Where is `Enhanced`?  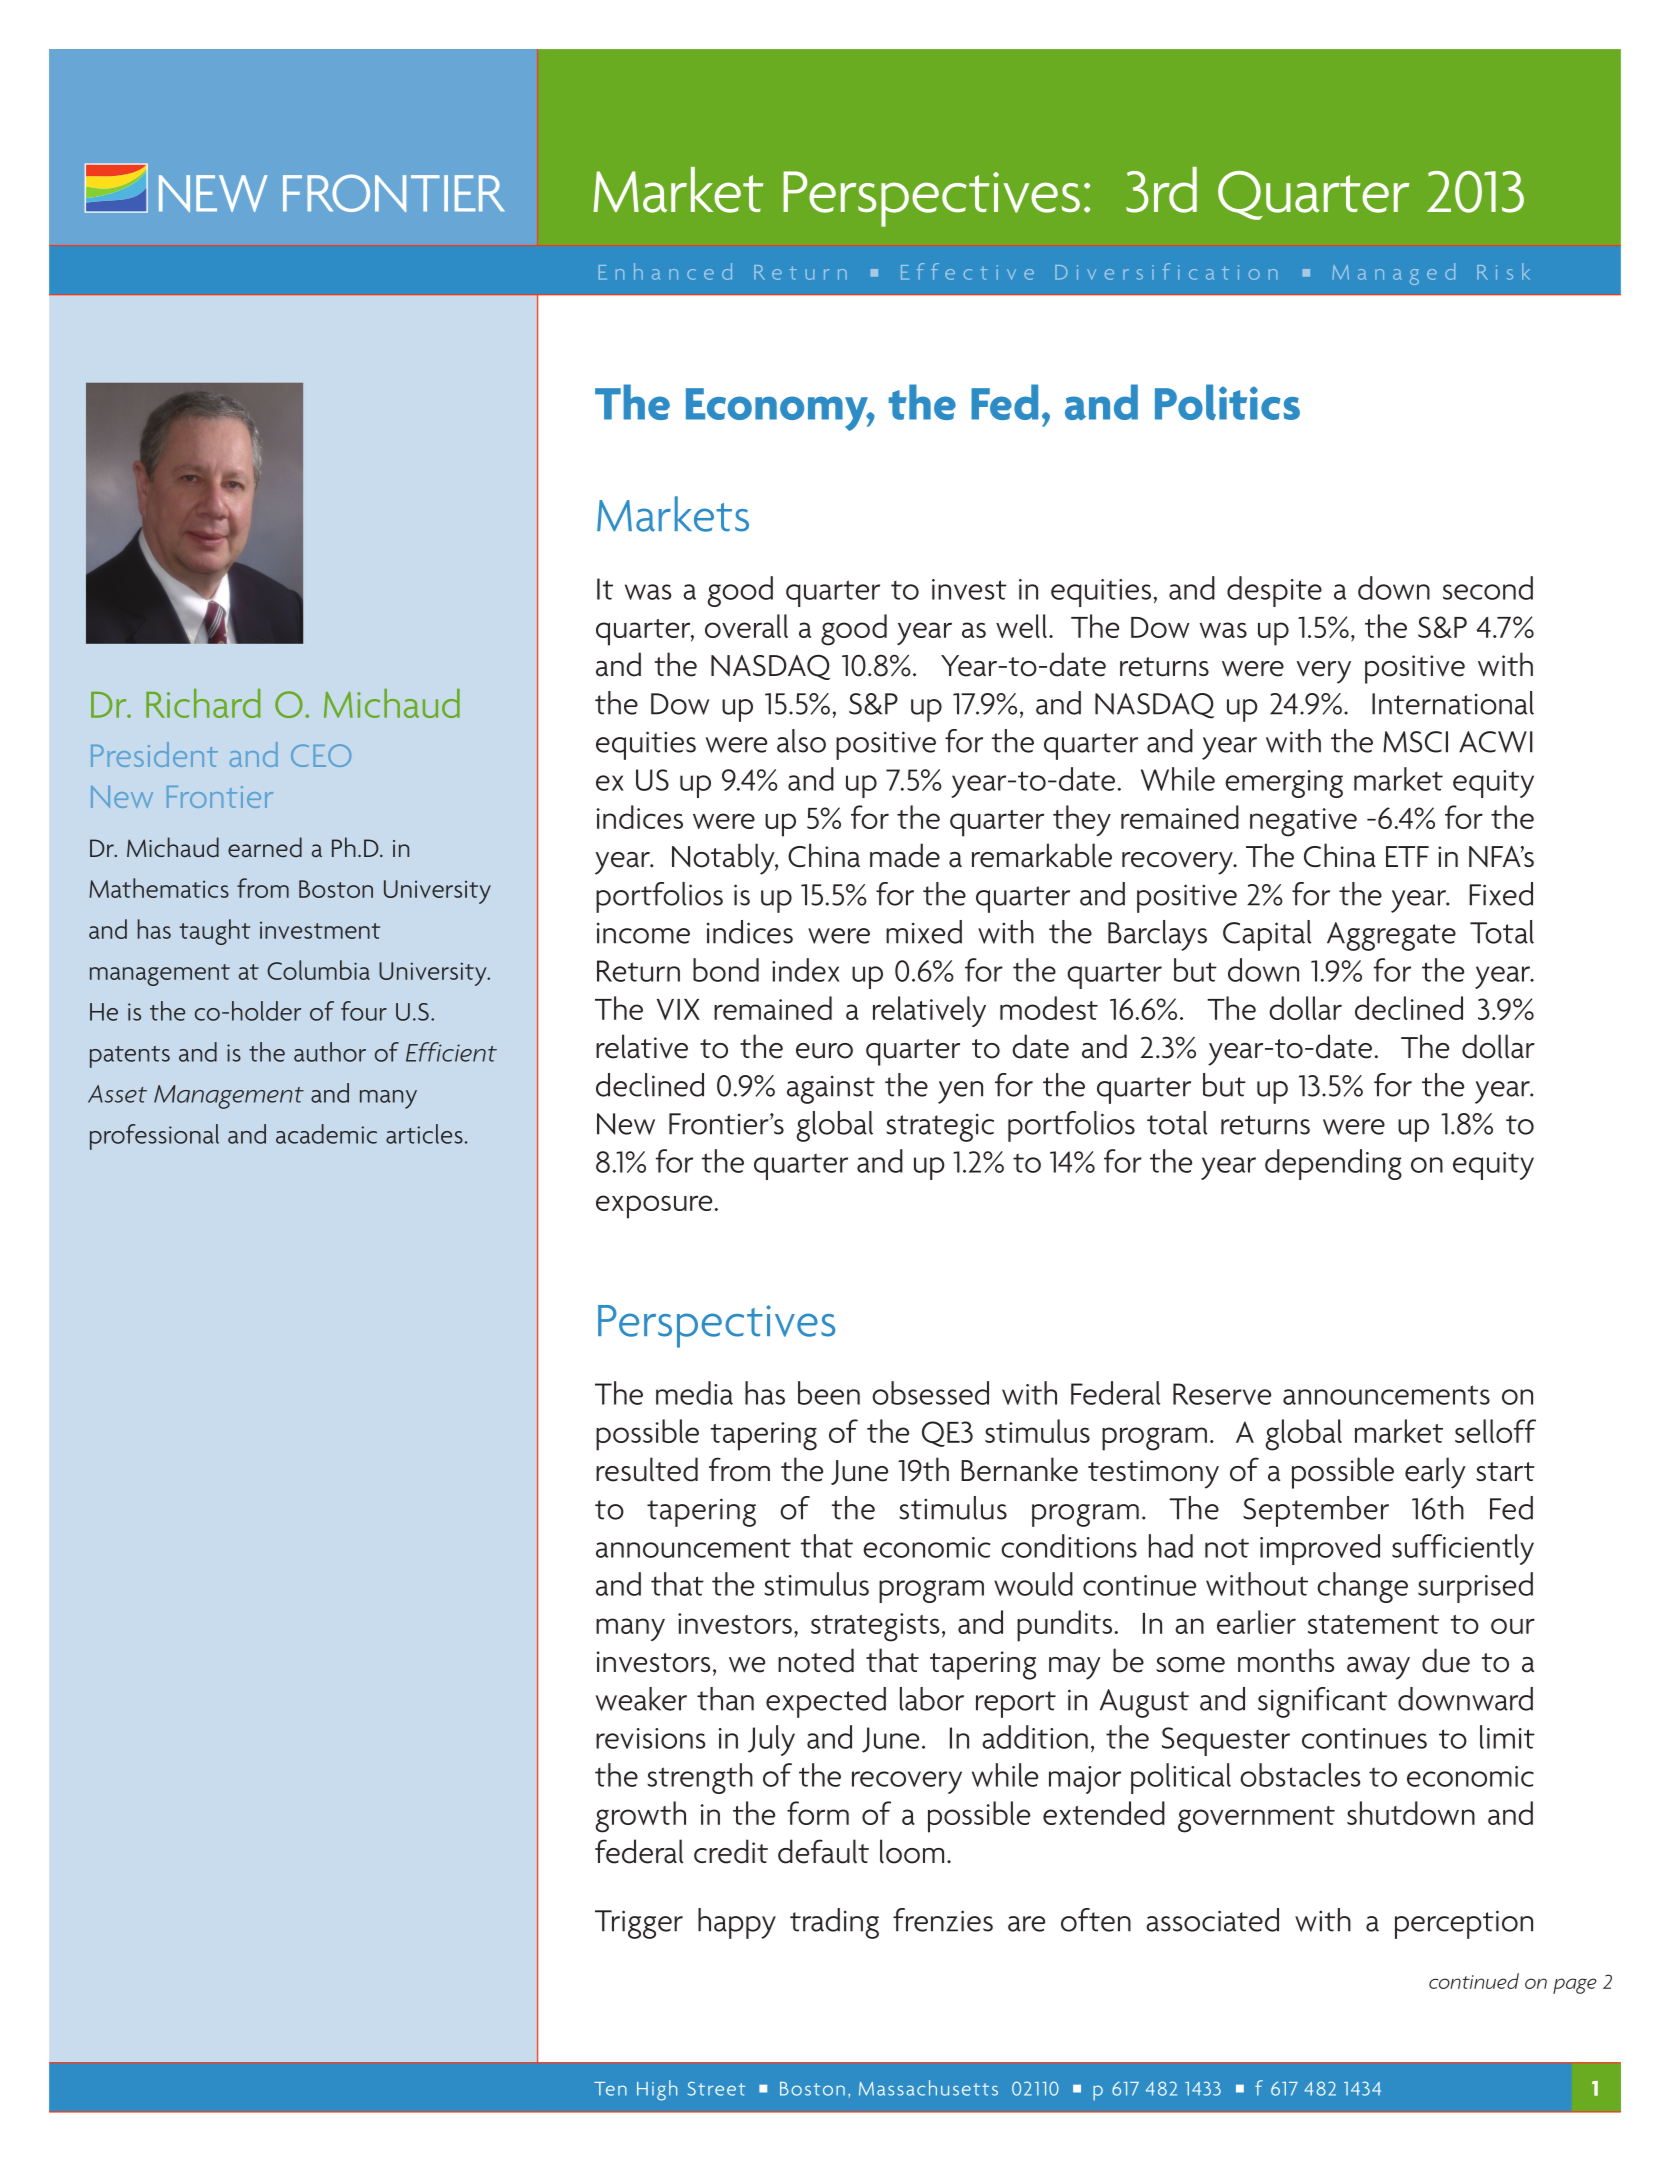 Enhanced is located at coordinates (665, 271).
